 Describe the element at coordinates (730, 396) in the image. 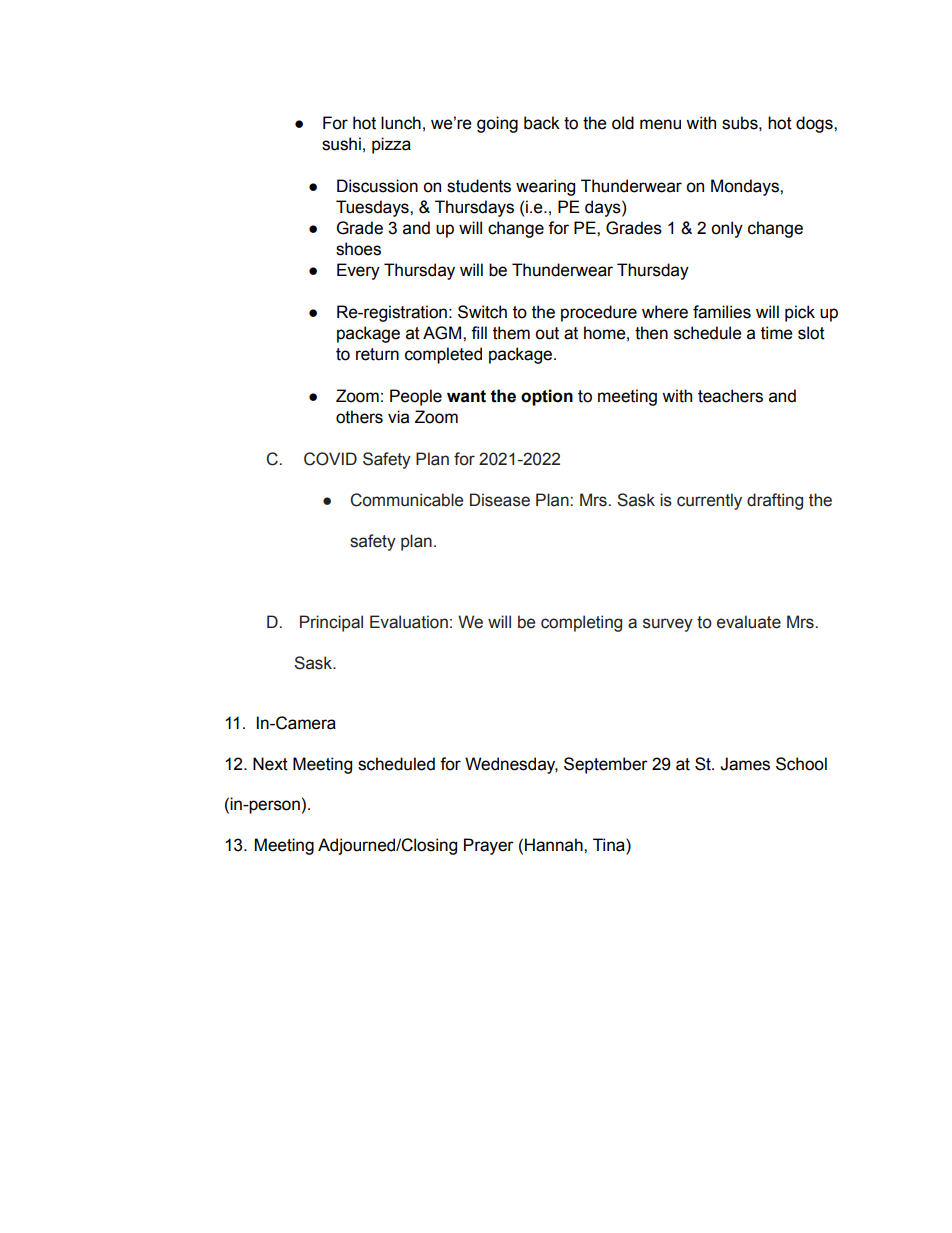

I see `teachers` at that location.
